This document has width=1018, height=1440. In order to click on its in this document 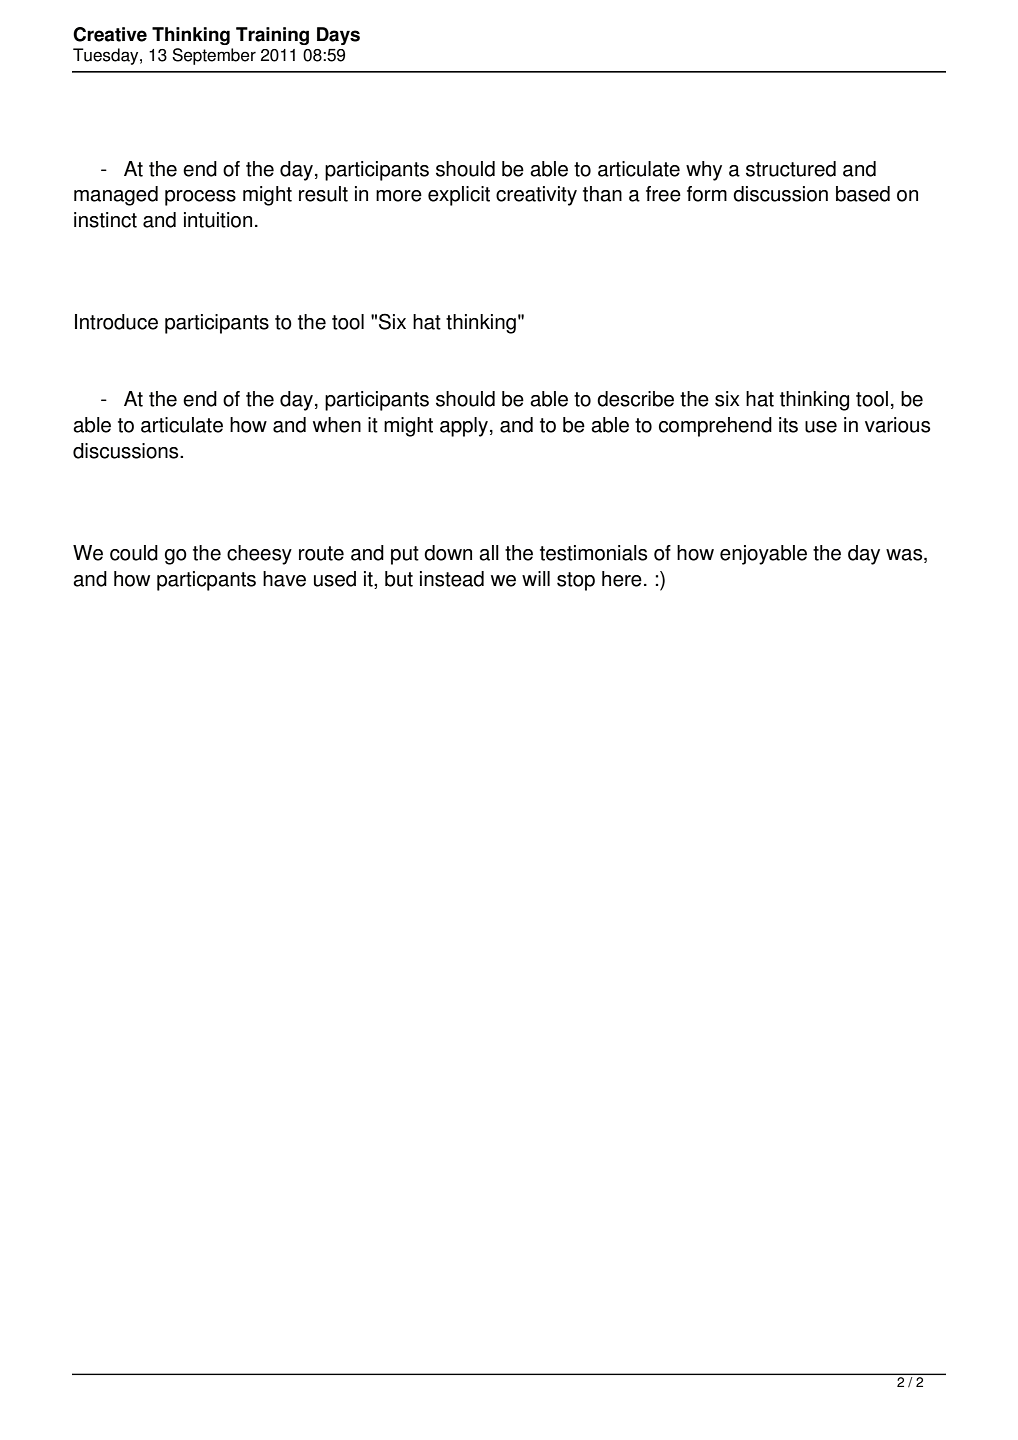, I will do `click(788, 425)`.
